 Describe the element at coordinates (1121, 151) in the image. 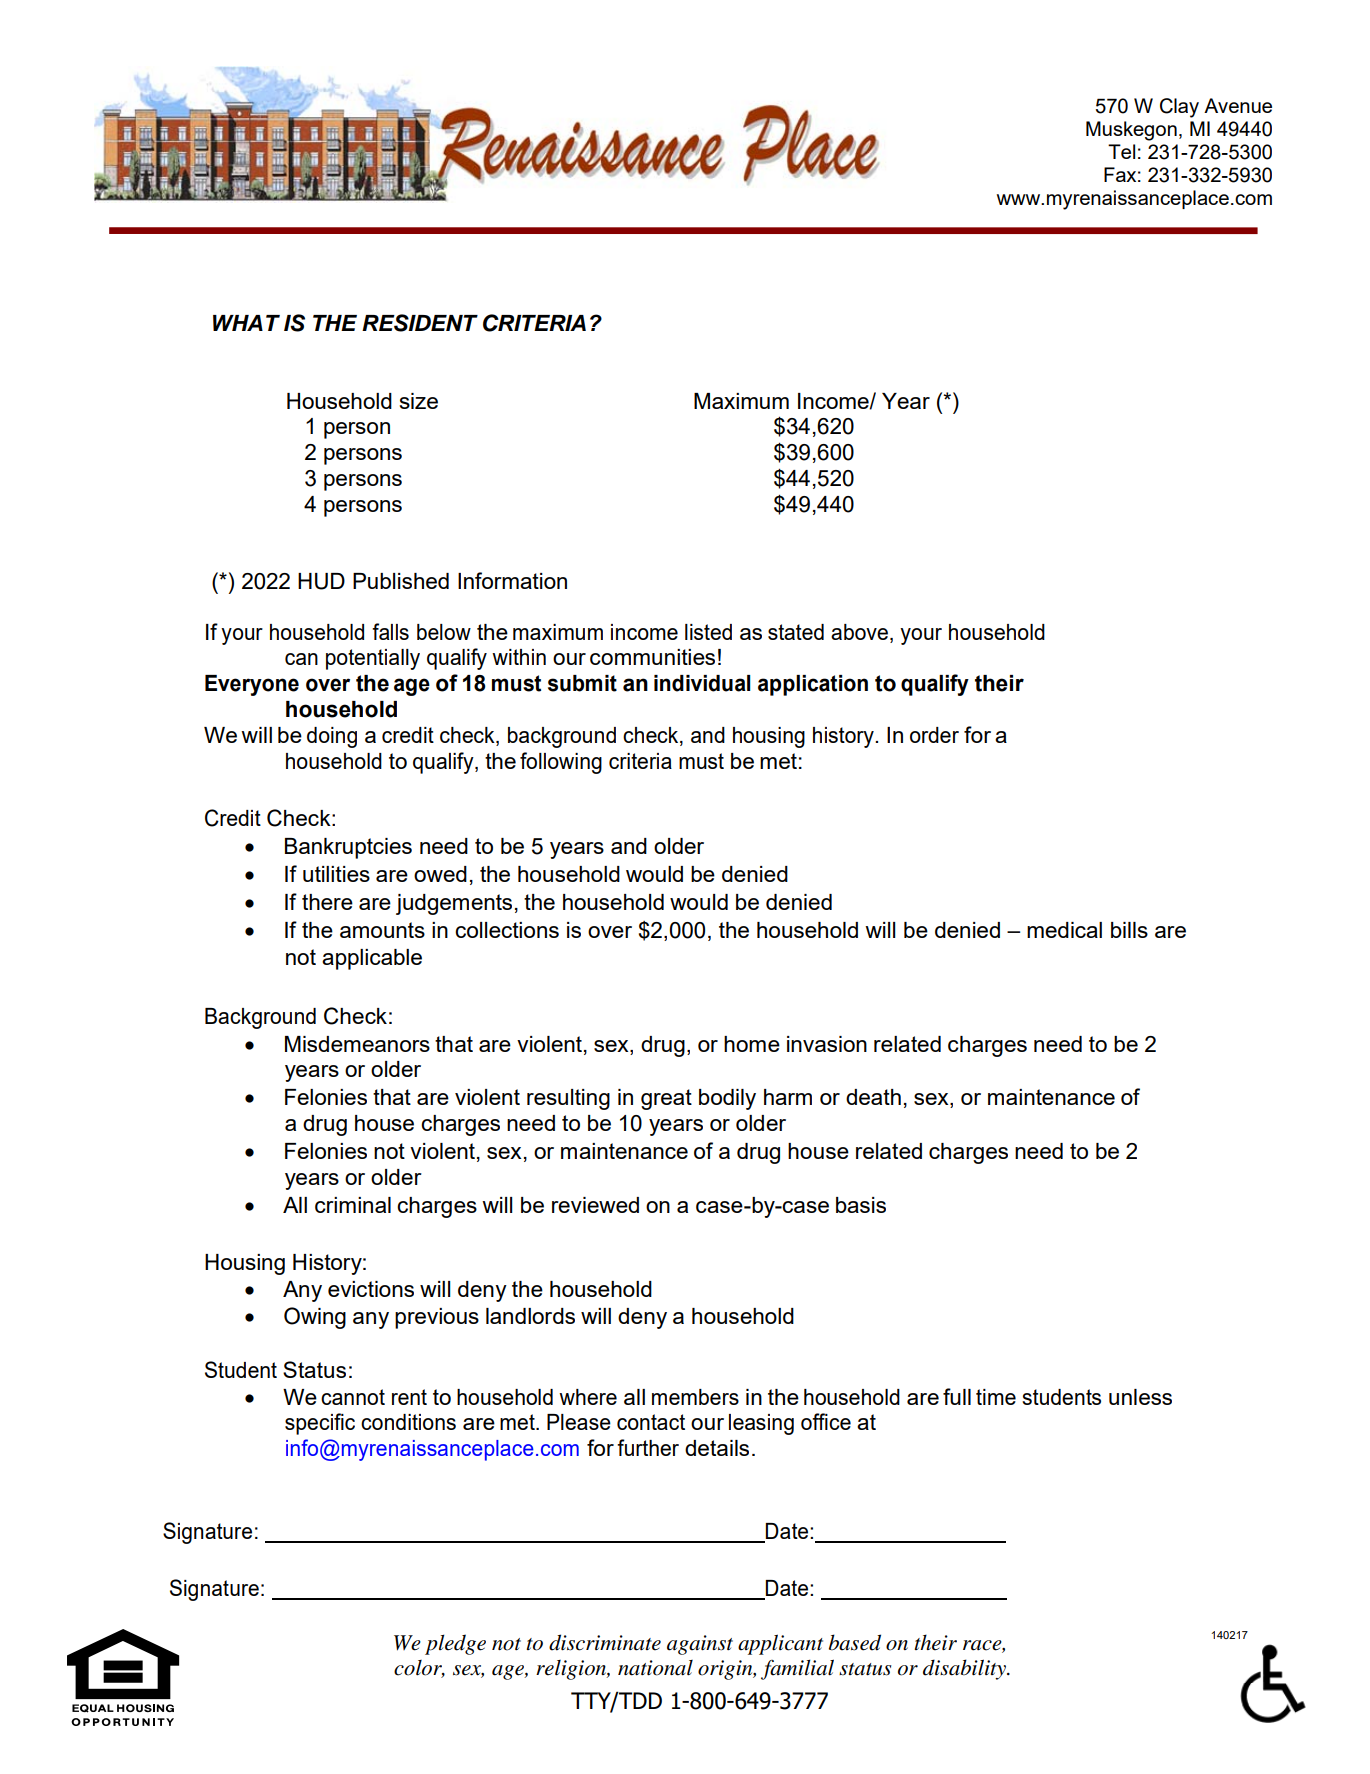

I see `Tel` at that location.
